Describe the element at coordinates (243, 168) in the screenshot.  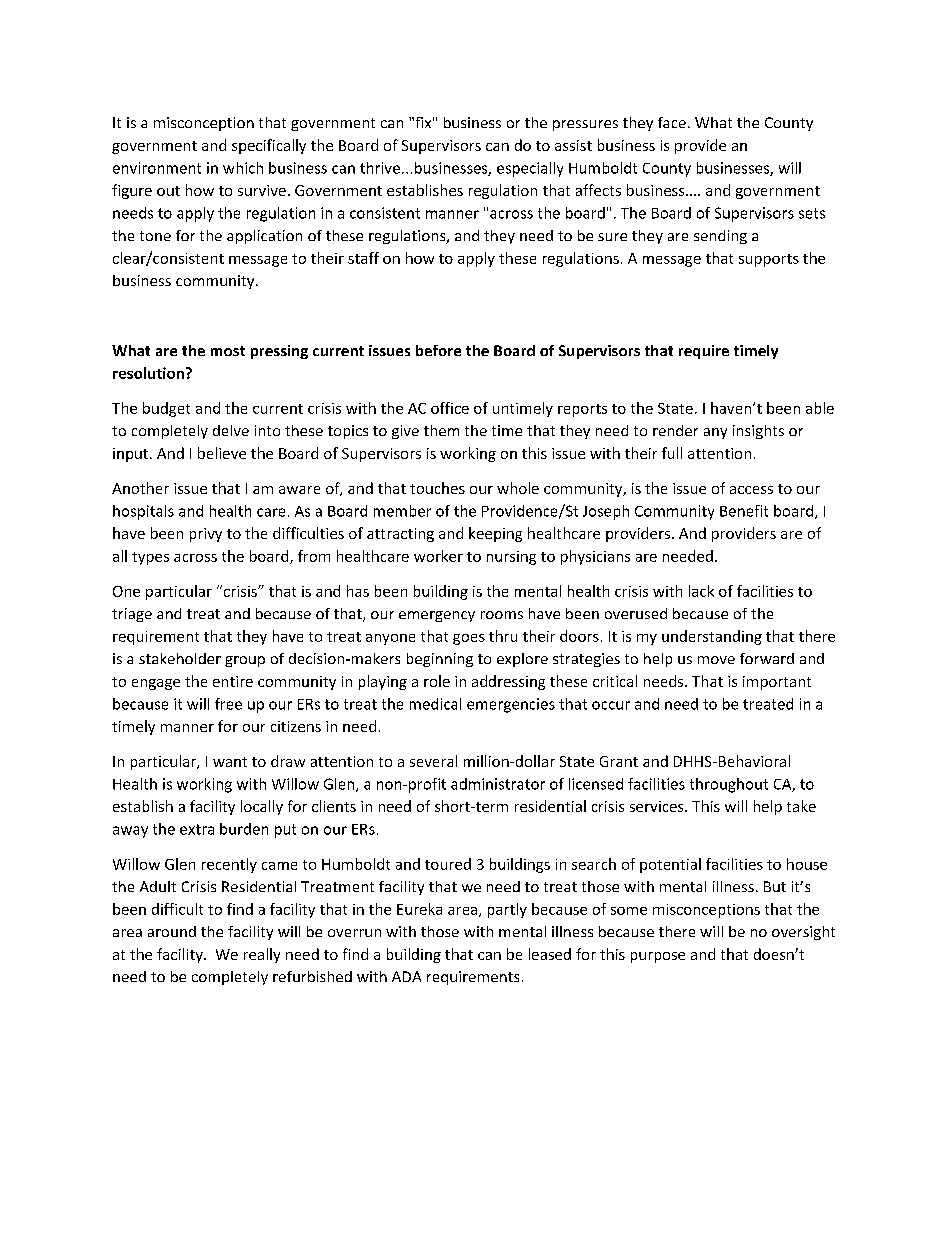
I see `which` at that location.
